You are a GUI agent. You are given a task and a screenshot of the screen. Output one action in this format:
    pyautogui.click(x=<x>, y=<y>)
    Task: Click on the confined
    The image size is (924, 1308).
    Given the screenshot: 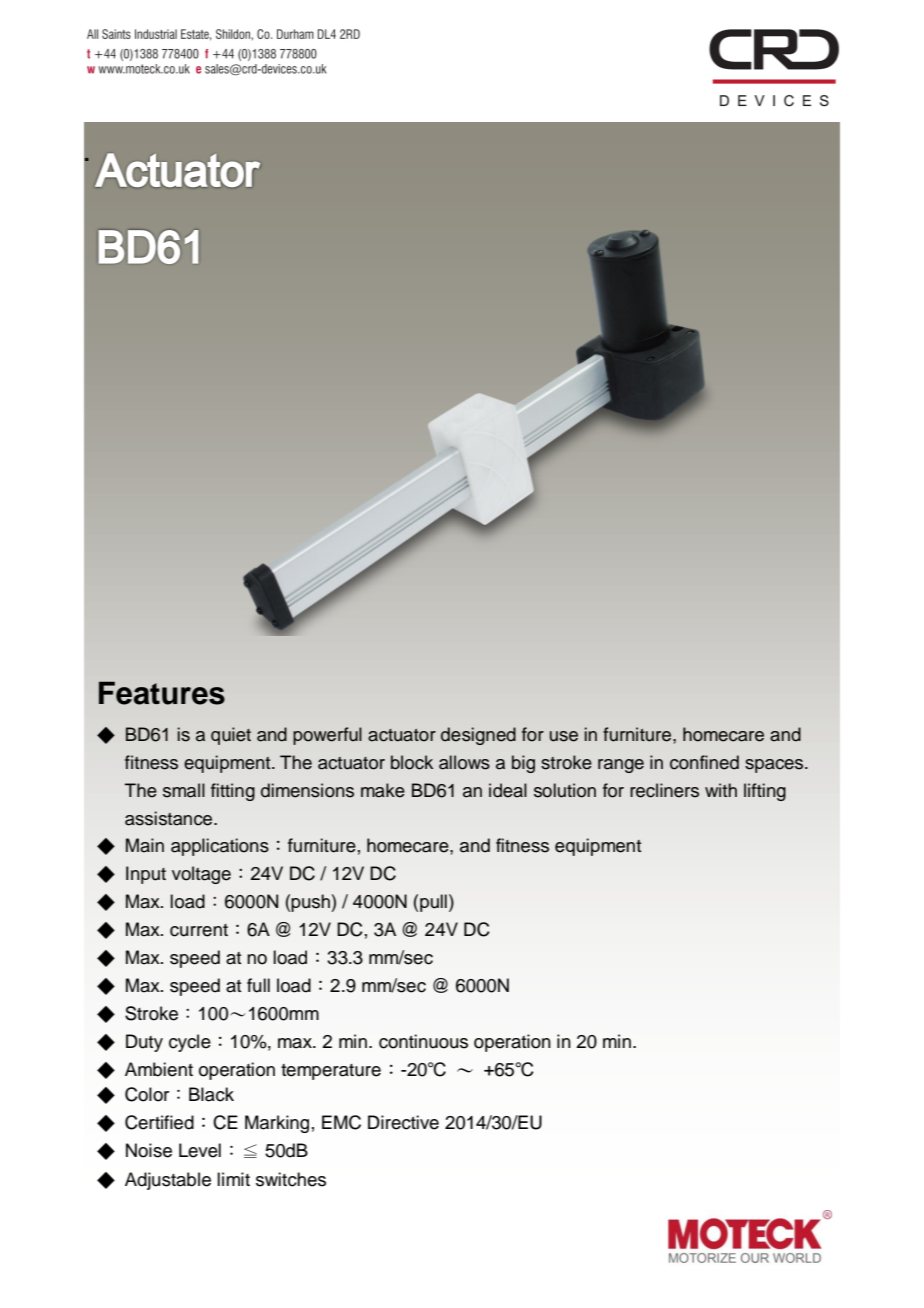 What is the action you would take?
    pyautogui.click(x=704, y=762)
